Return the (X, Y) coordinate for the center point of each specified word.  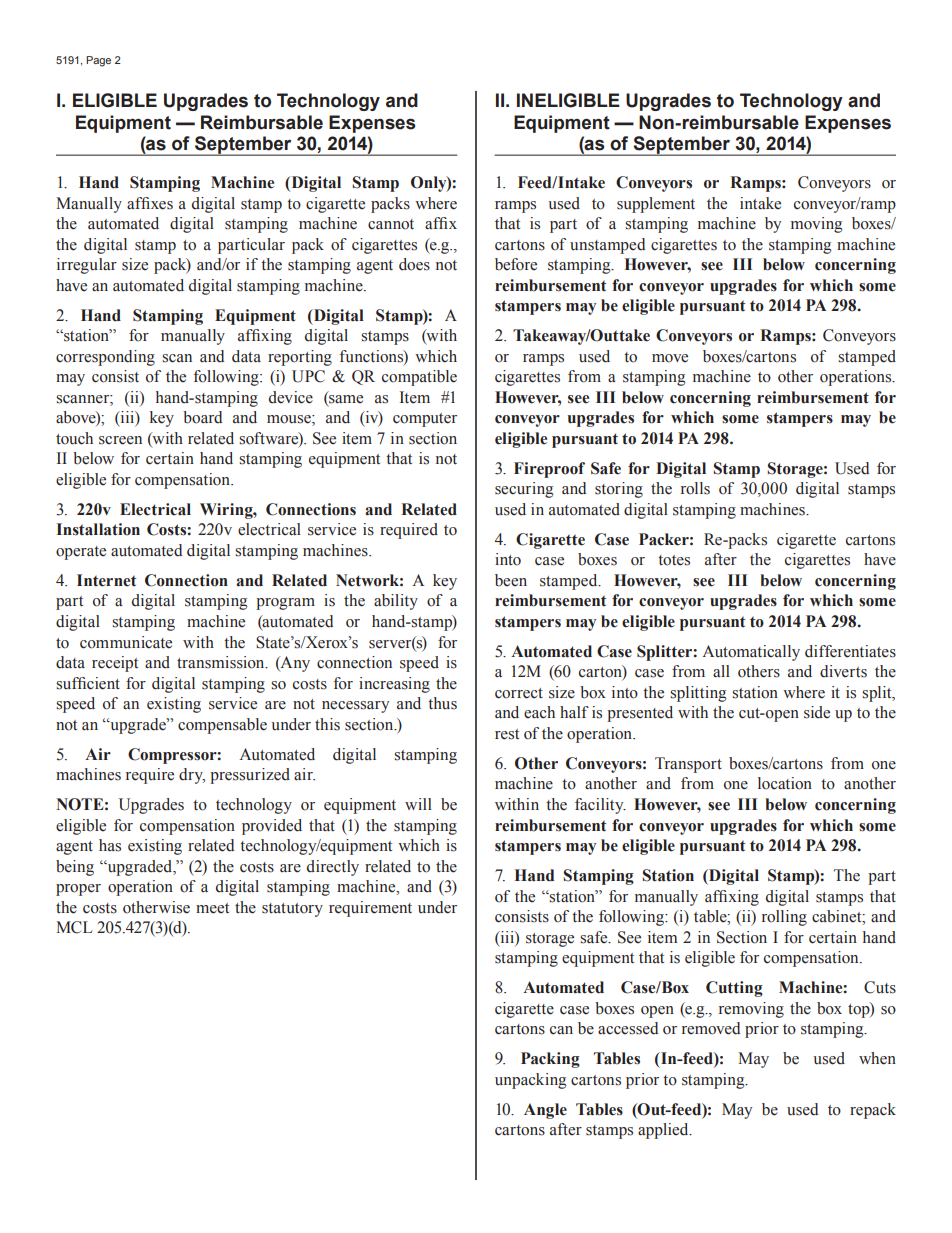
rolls (695, 488)
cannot (391, 224)
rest (507, 734)
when (877, 1058)
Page (98, 61)
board (202, 417)
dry (192, 776)
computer (425, 420)
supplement (656, 205)
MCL (74, 927)
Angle (545, 1111)
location (785, 783)
